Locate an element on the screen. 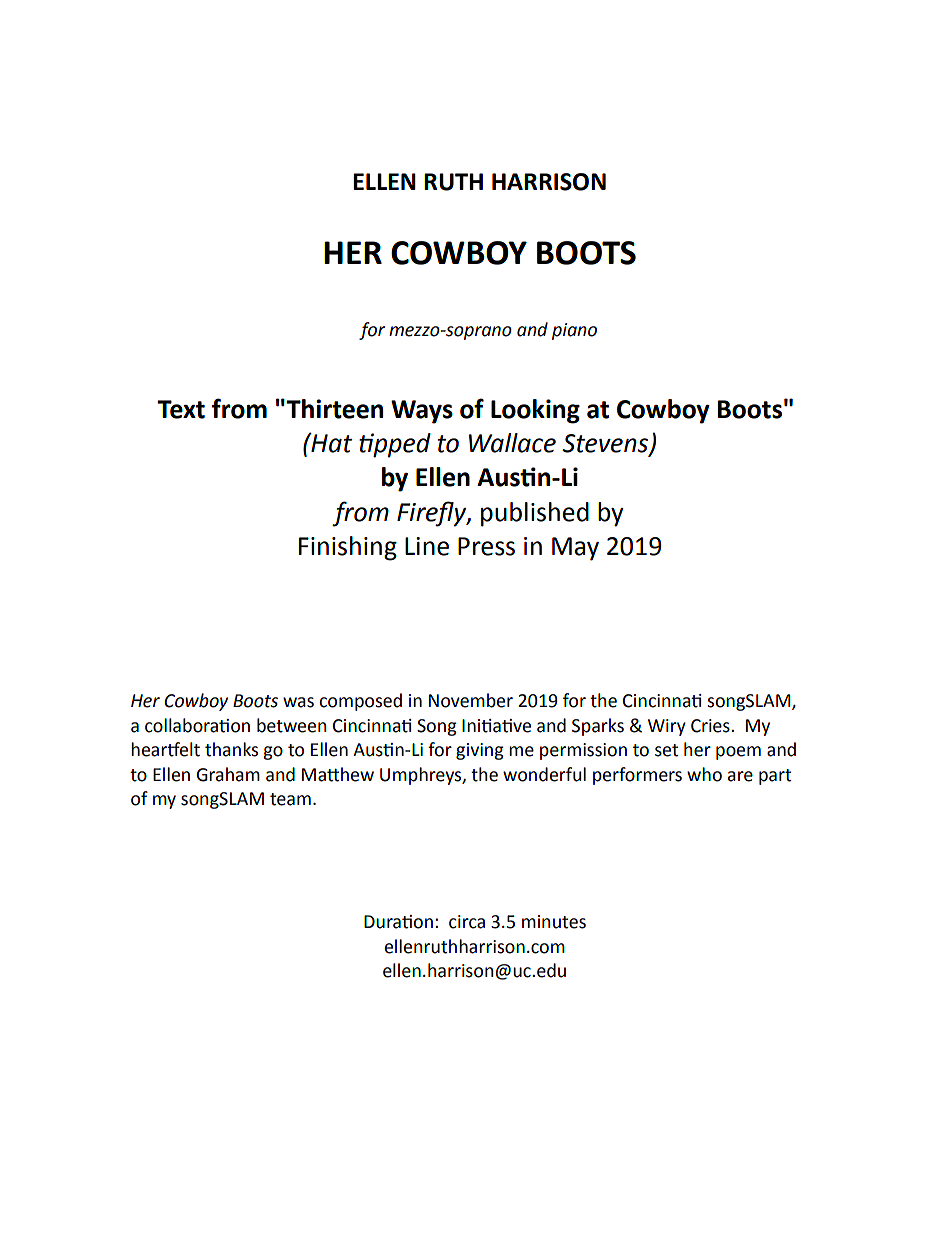 The image size is (952, 1233). minutes is located at coordinates (554, 922).
